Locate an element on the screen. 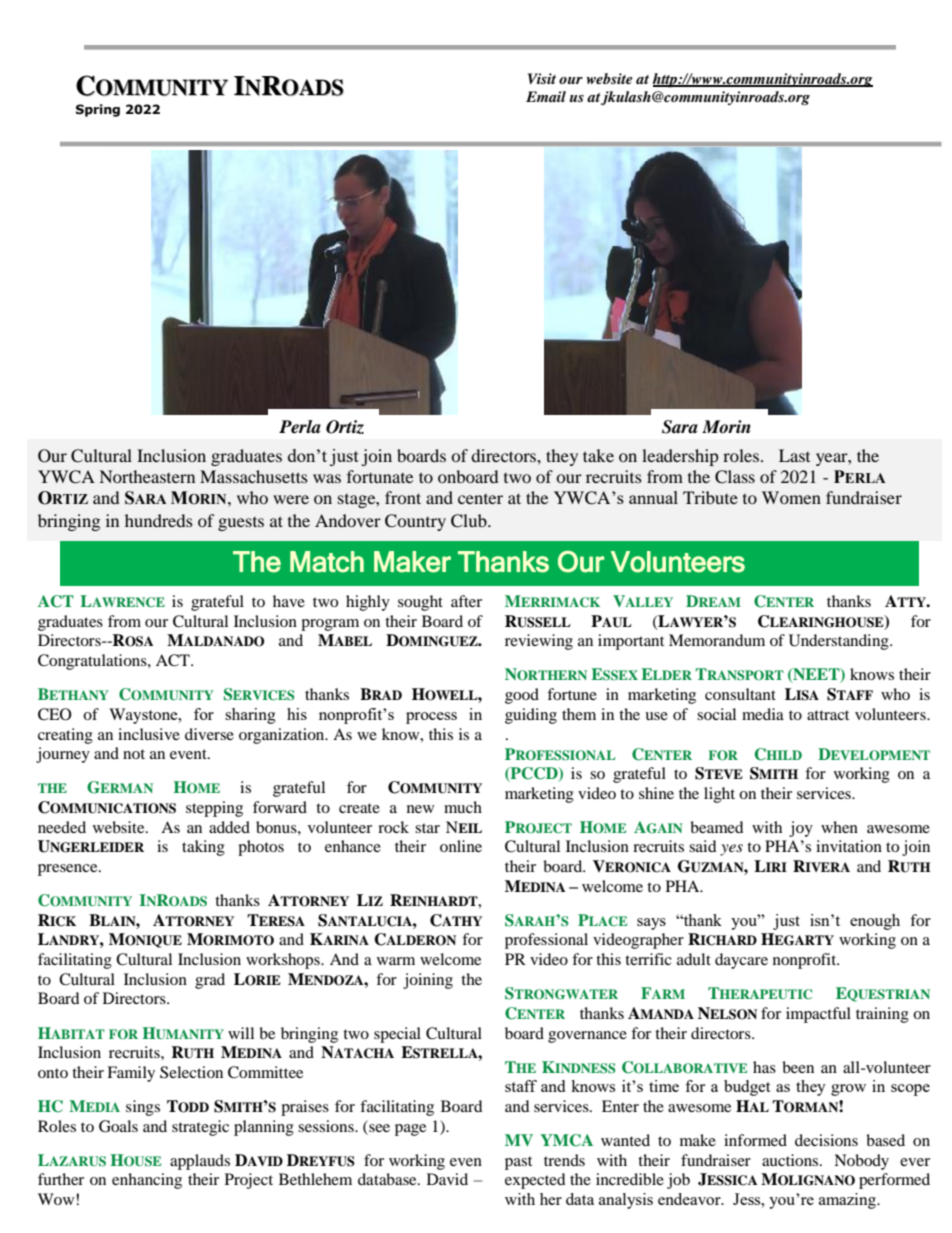 The image size is (952, 1233). stepping is located at coordinates (214, 809).
